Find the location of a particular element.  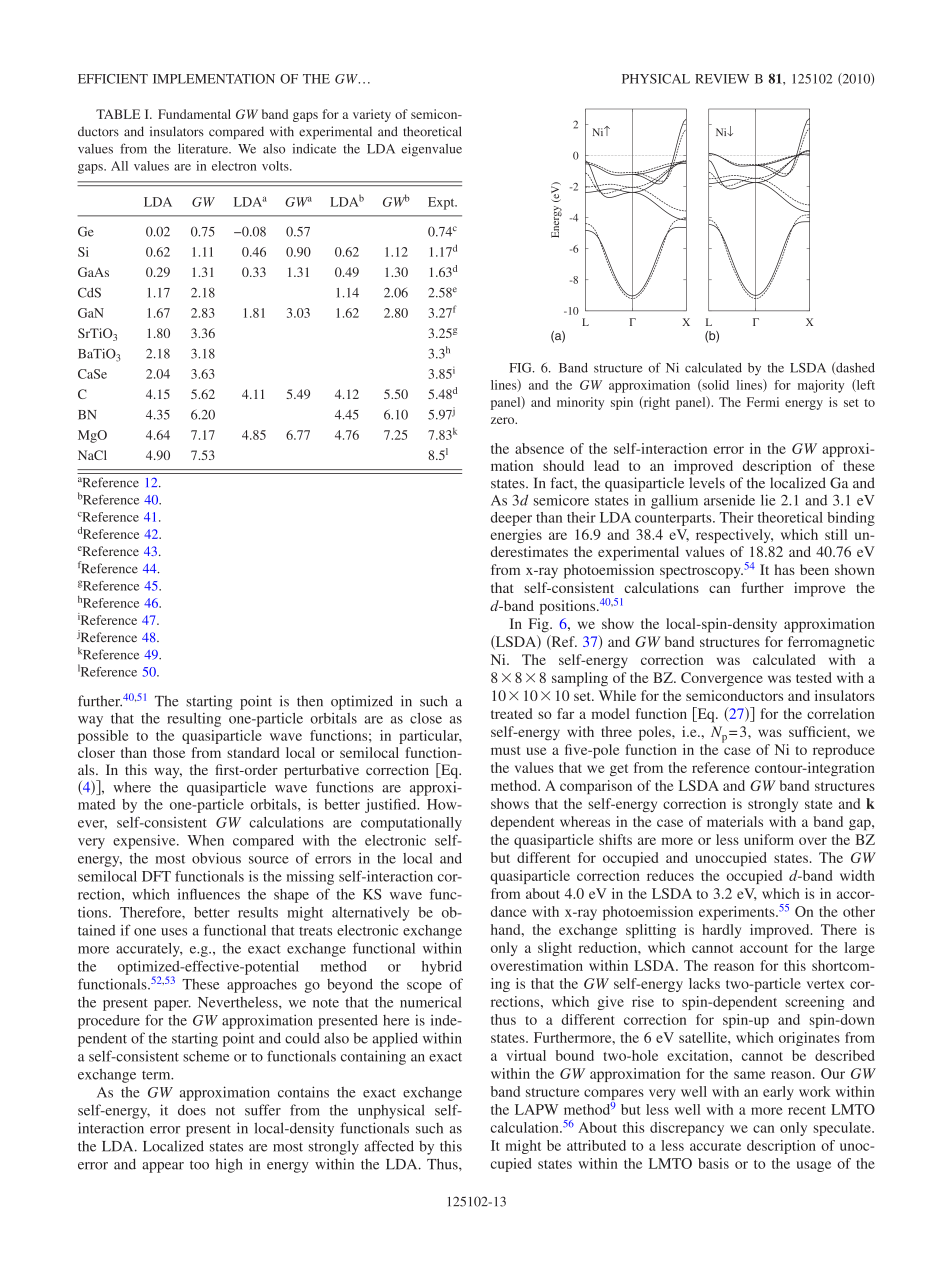

resulting is located at coordinates (194, 720).
